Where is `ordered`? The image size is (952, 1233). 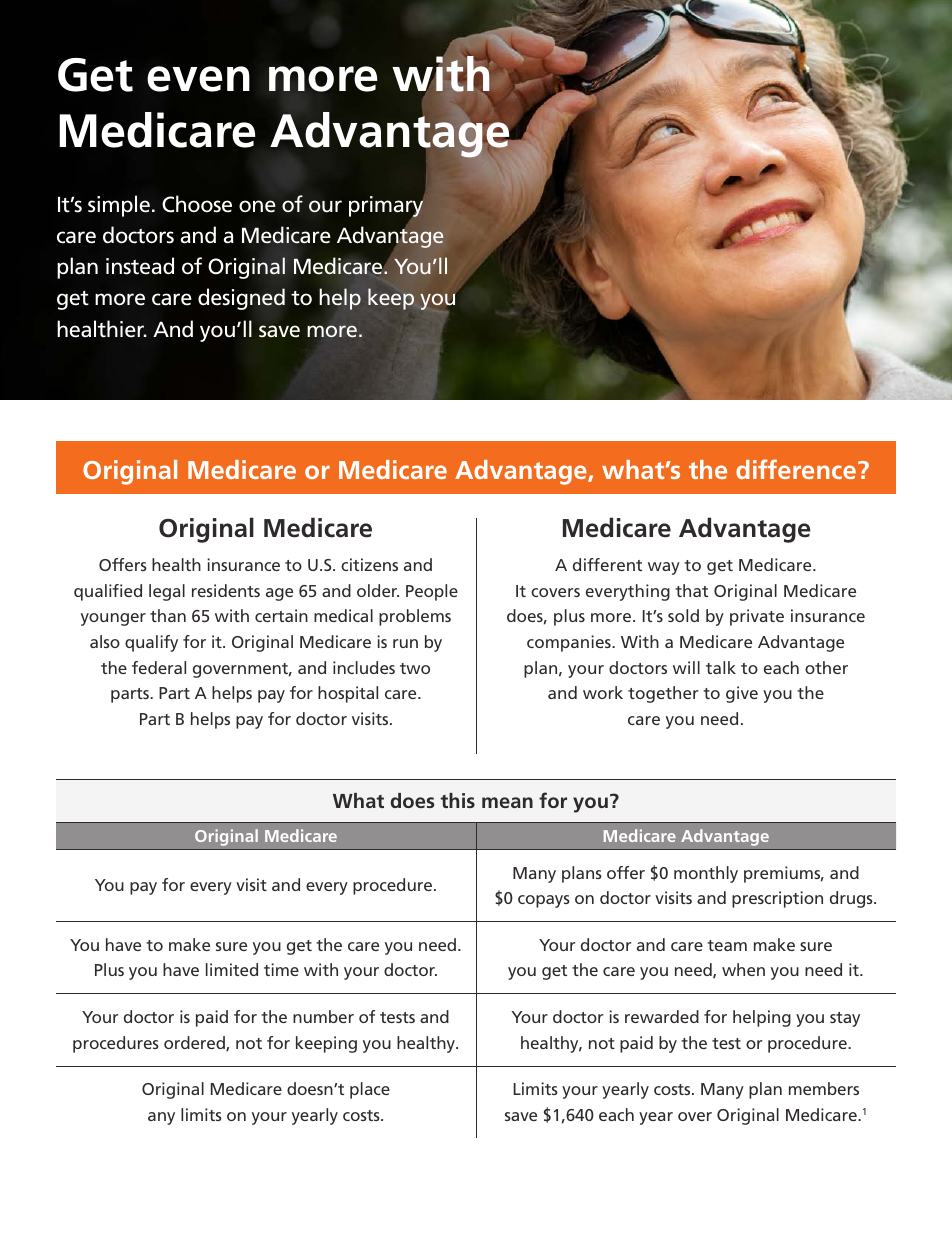
ordered is located at coordinates (195, 1043).
